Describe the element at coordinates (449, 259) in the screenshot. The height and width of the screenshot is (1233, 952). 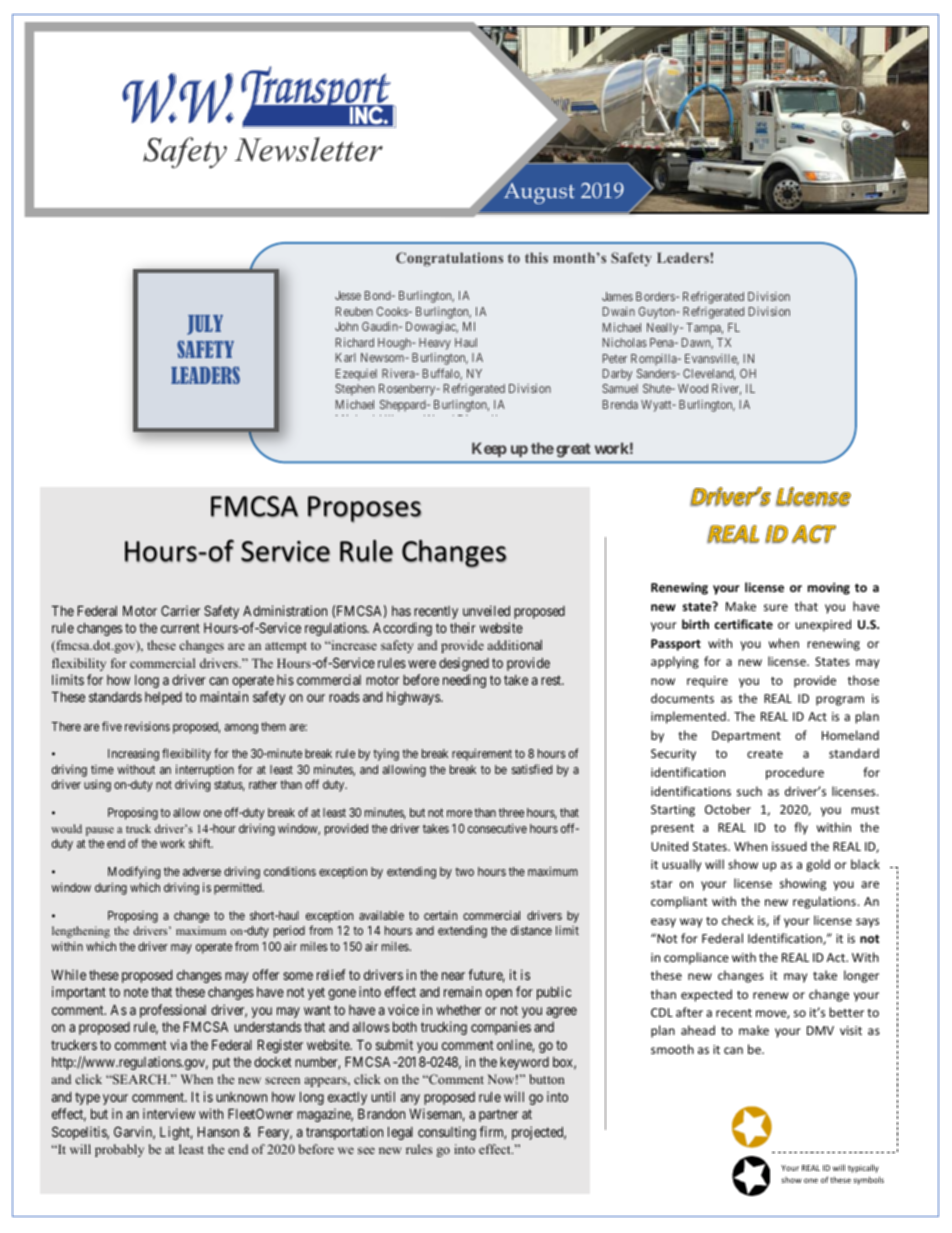
I see `Congratulations` at that location.
